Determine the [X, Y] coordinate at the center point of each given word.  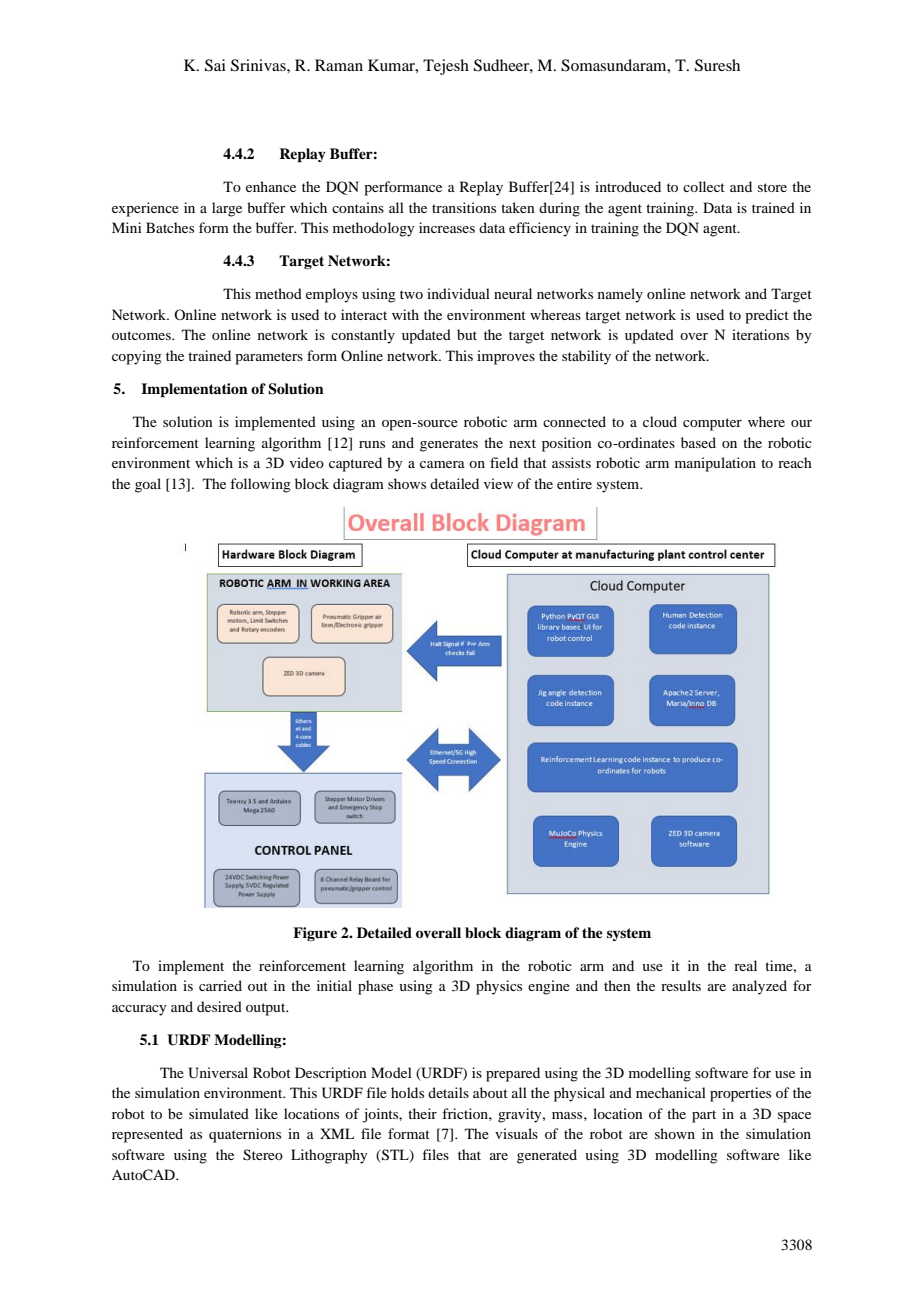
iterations [760, 334]
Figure [315, 934]
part [704, 1116]
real [745, 965]
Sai [215, 65]
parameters [269, 358]
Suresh [717, 65]
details [448, 1092]
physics [499, 987]
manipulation [715, 464]
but [467, 334]
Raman [339, 65]
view [498, 483]
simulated [219, 1113]
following [260, 485]
